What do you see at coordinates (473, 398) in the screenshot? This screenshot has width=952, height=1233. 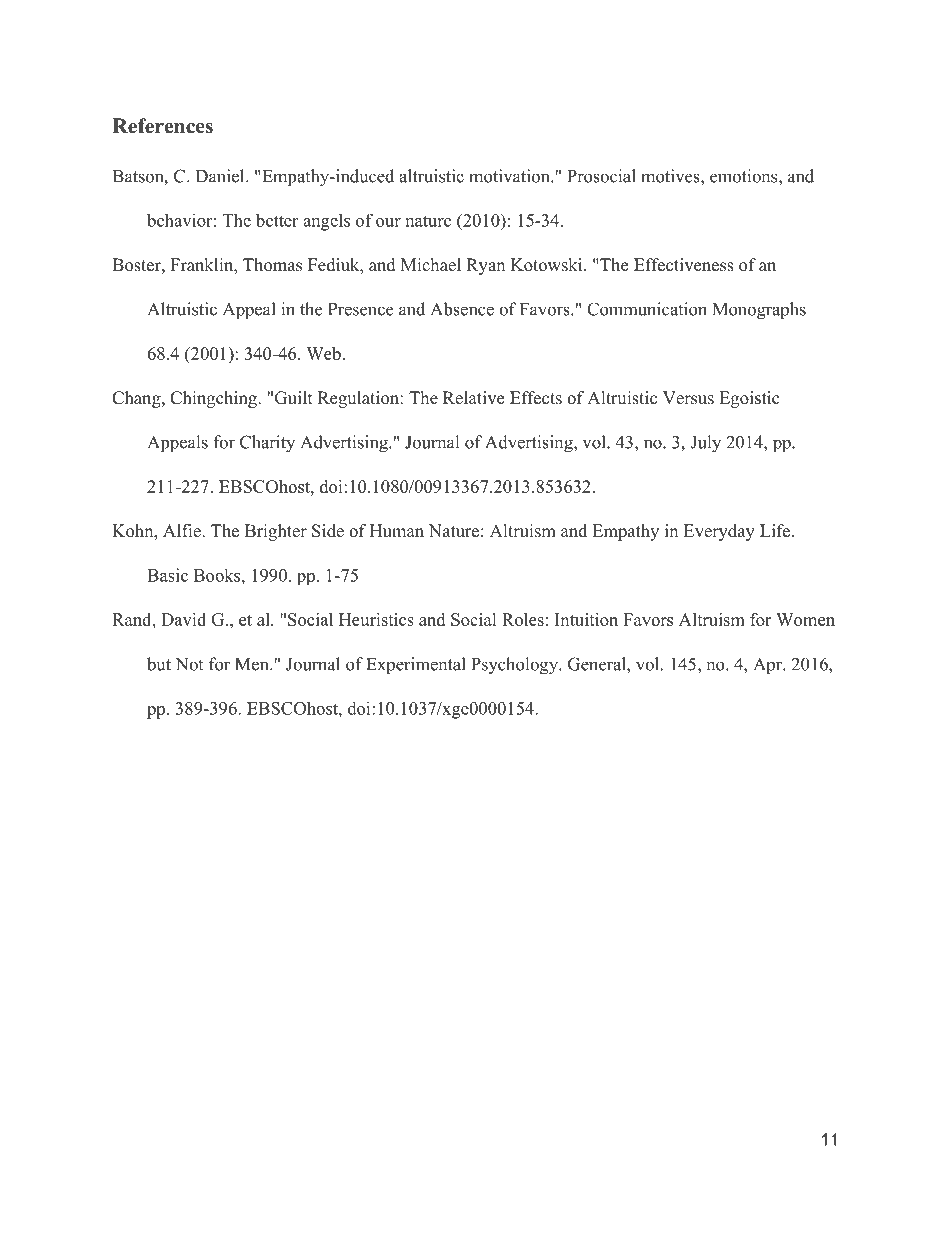 I see `Relative` at bounding box center [473, 398].
